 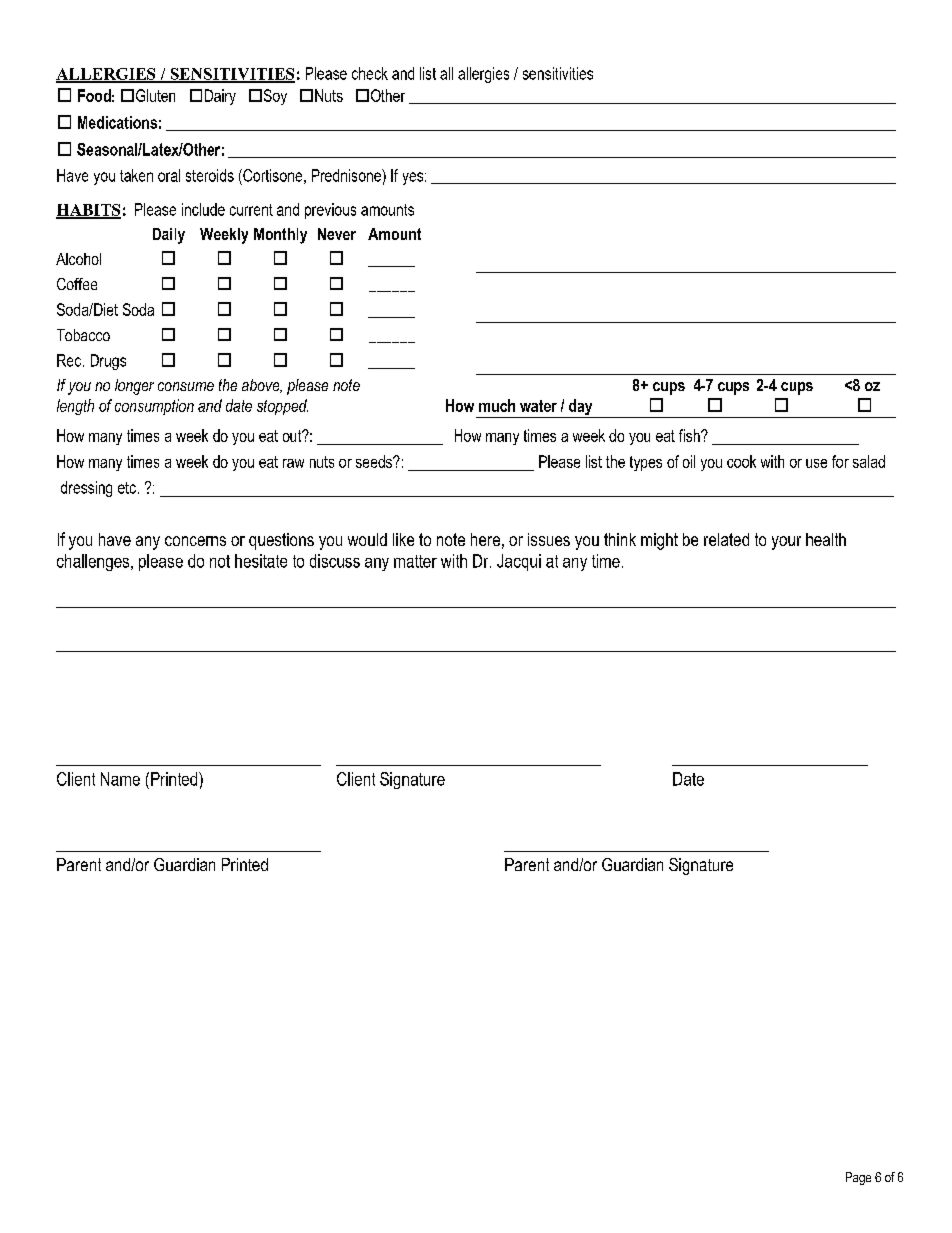 What do you see at coordinates (186, 386) in the screenshot?
I see `consume` at bounding box center [186, 386].
